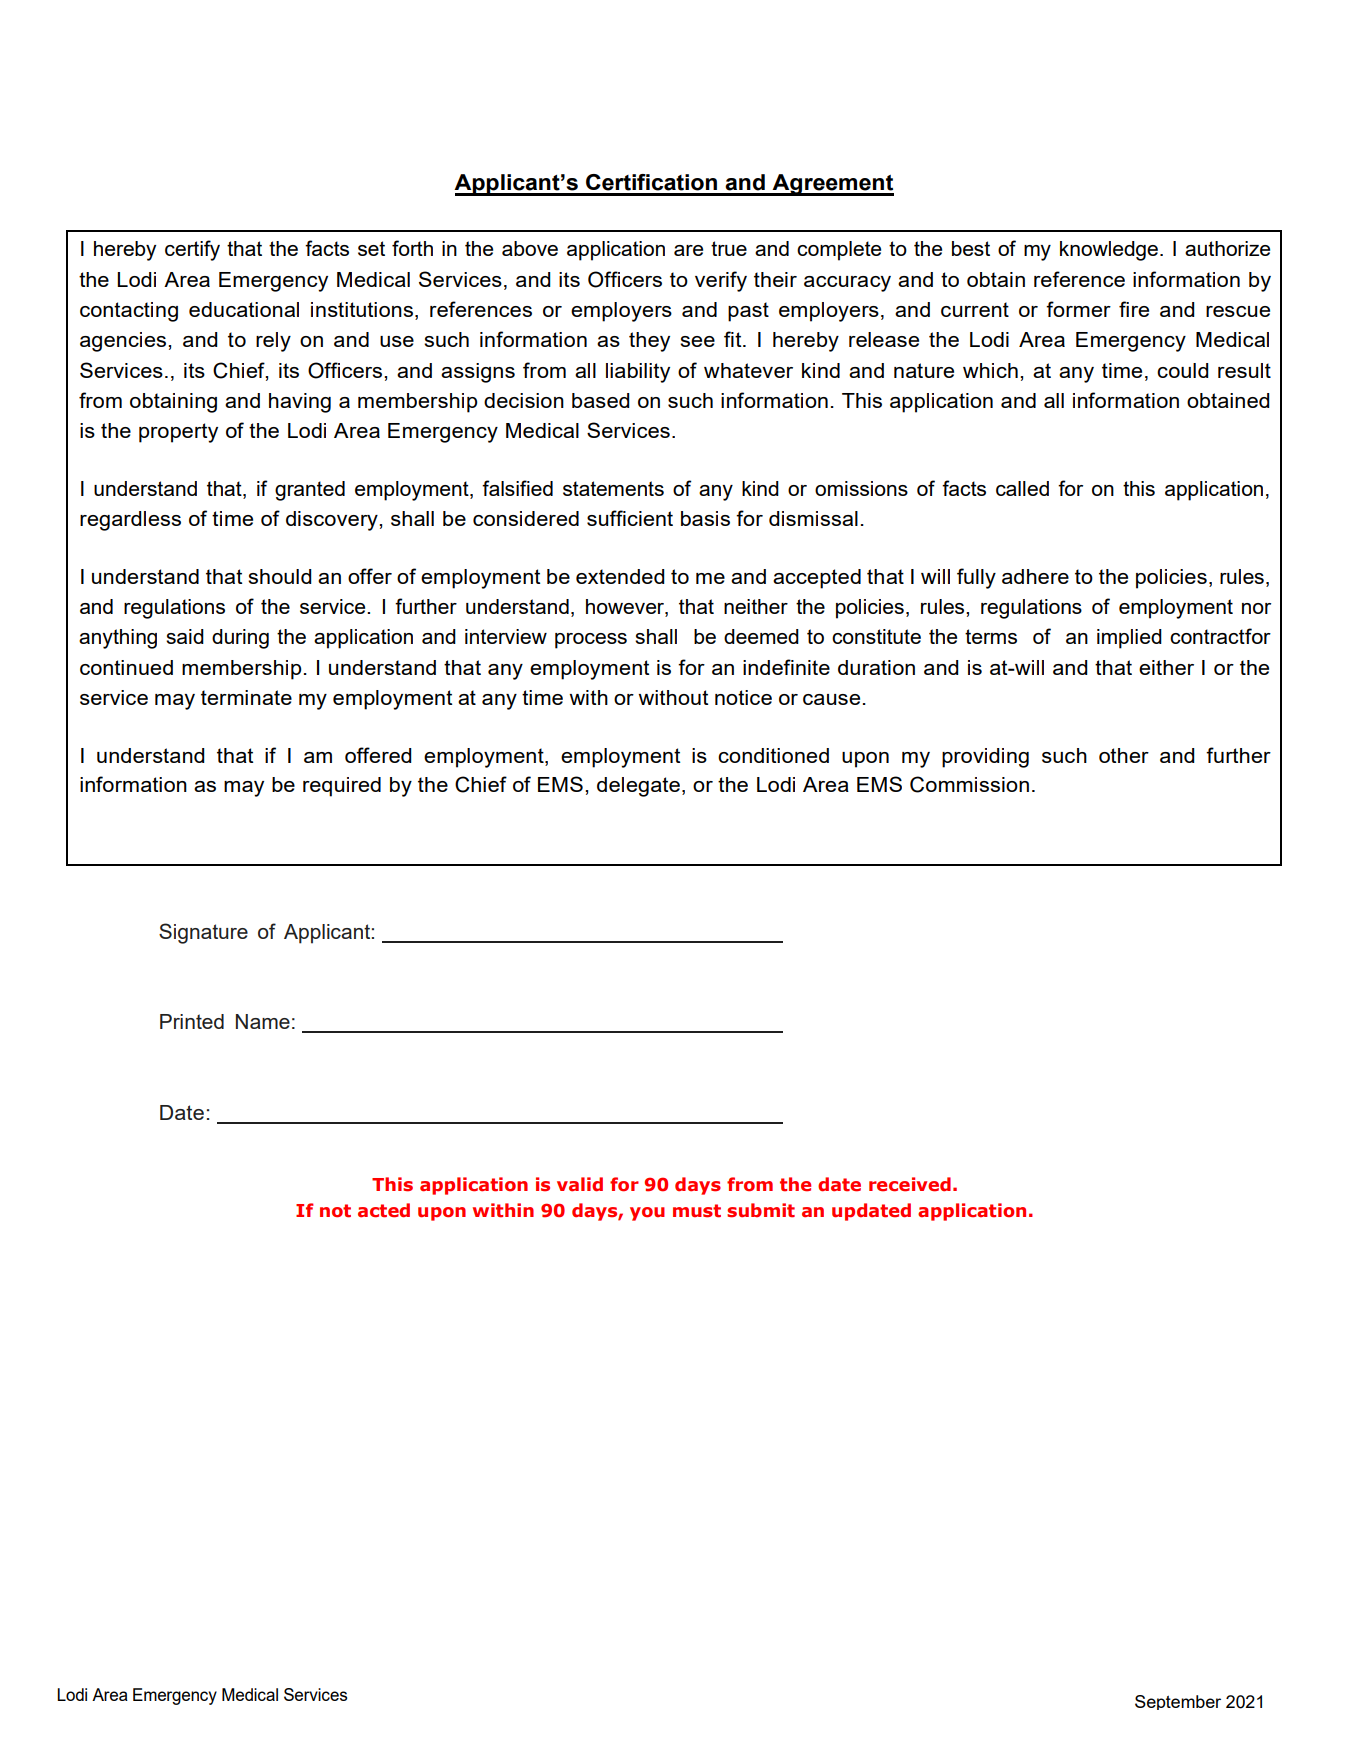  Describe the element at coordinates (1109, 251) in the screenshot. I see `knowledge` at that location.
